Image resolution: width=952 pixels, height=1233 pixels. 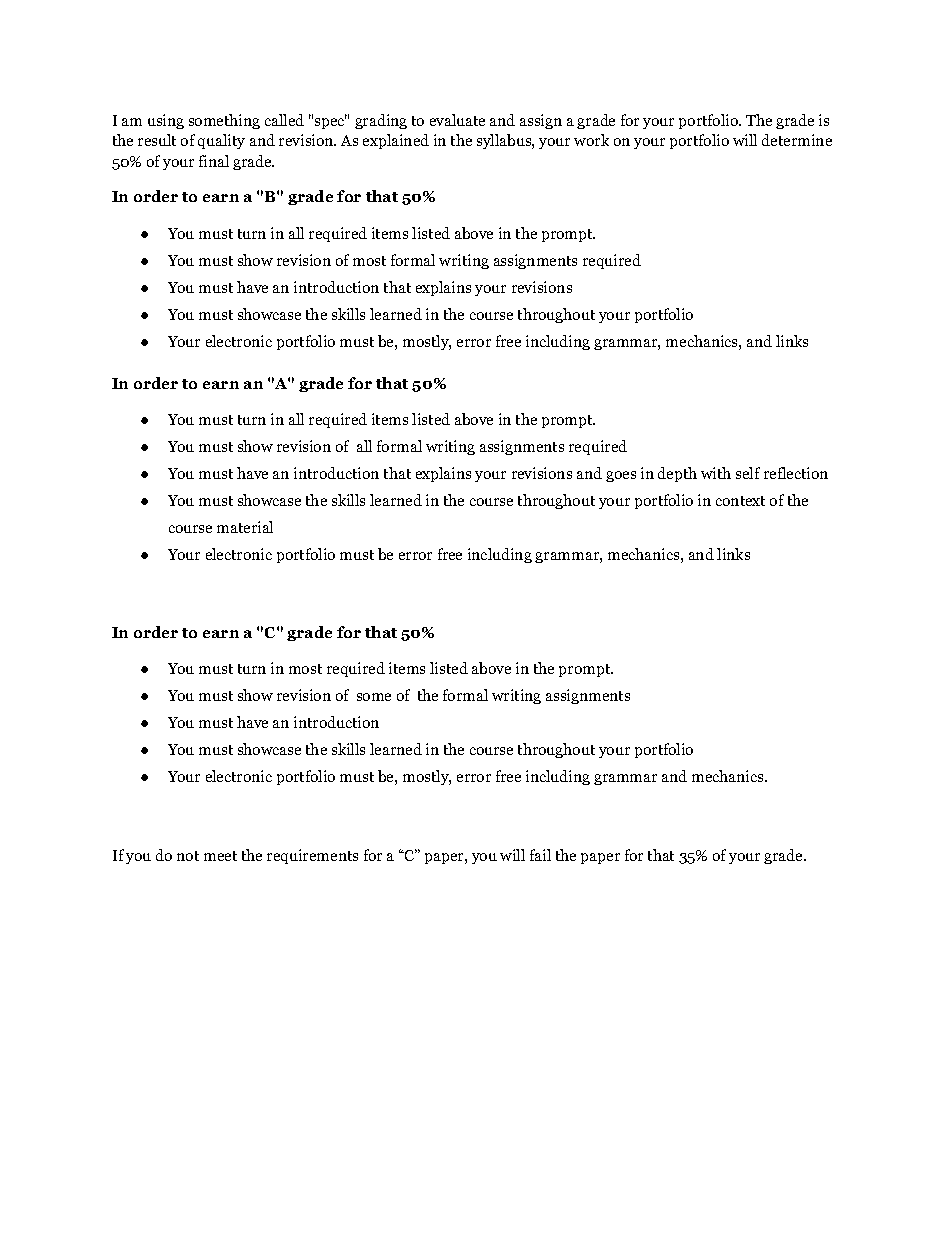 What do you see at coordinates (245, 527) in the screenshot?
I see `material` at bounding box center [245, 527].
